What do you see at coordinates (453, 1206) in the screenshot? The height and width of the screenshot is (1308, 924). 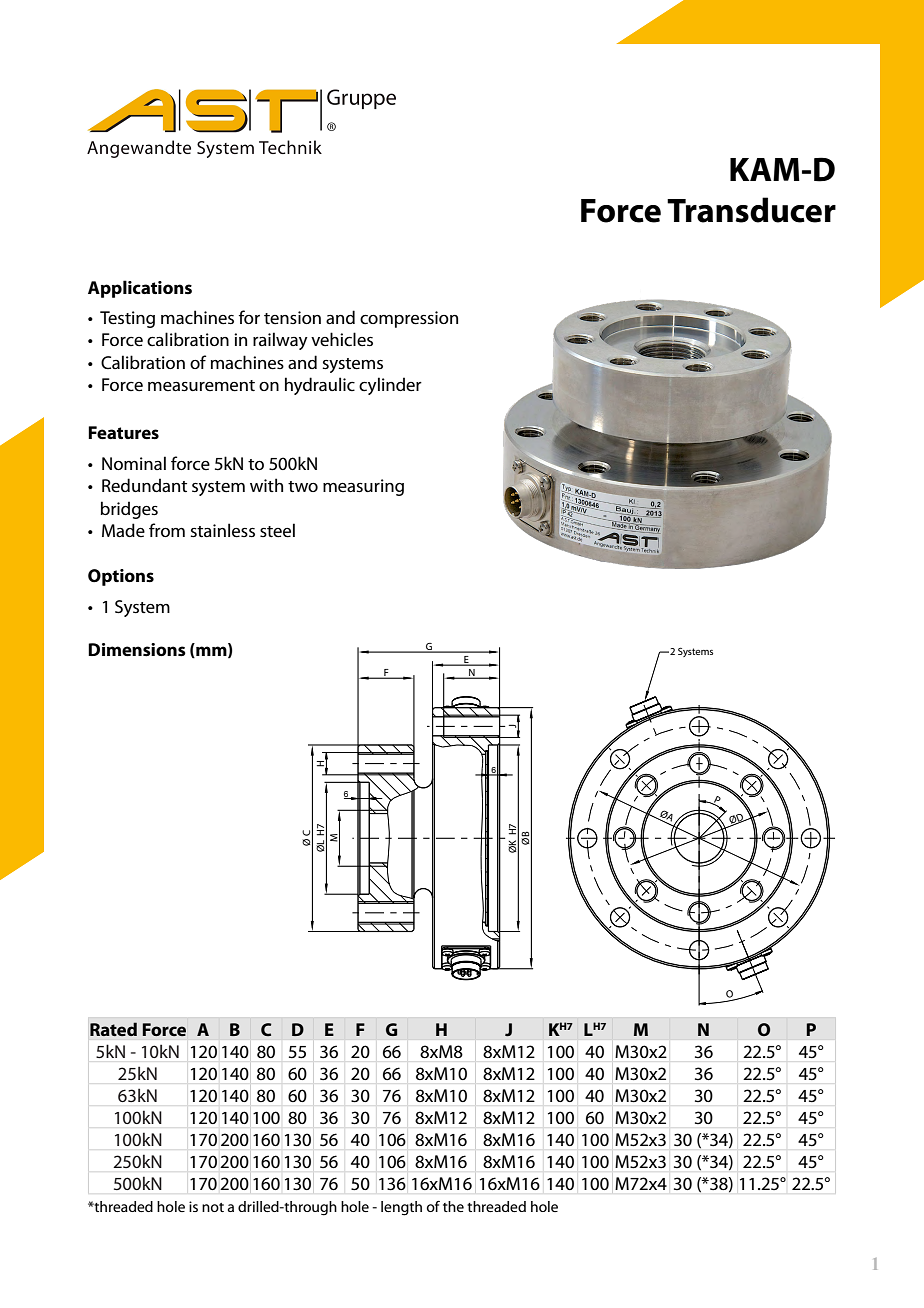 I see `the` at bounding box center [453, 1206].
